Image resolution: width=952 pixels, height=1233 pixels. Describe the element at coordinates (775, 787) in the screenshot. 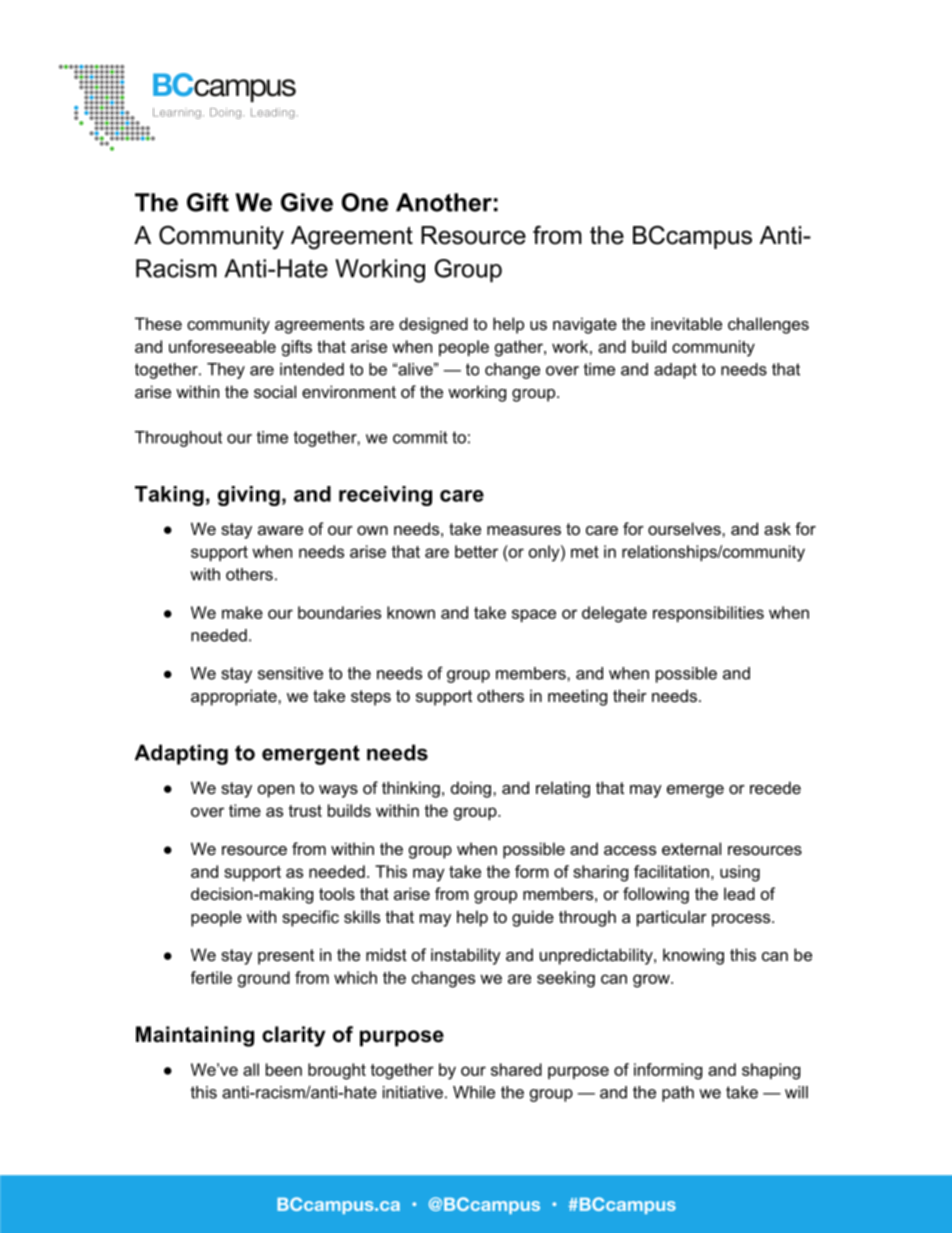

I see `recede` at that location.
